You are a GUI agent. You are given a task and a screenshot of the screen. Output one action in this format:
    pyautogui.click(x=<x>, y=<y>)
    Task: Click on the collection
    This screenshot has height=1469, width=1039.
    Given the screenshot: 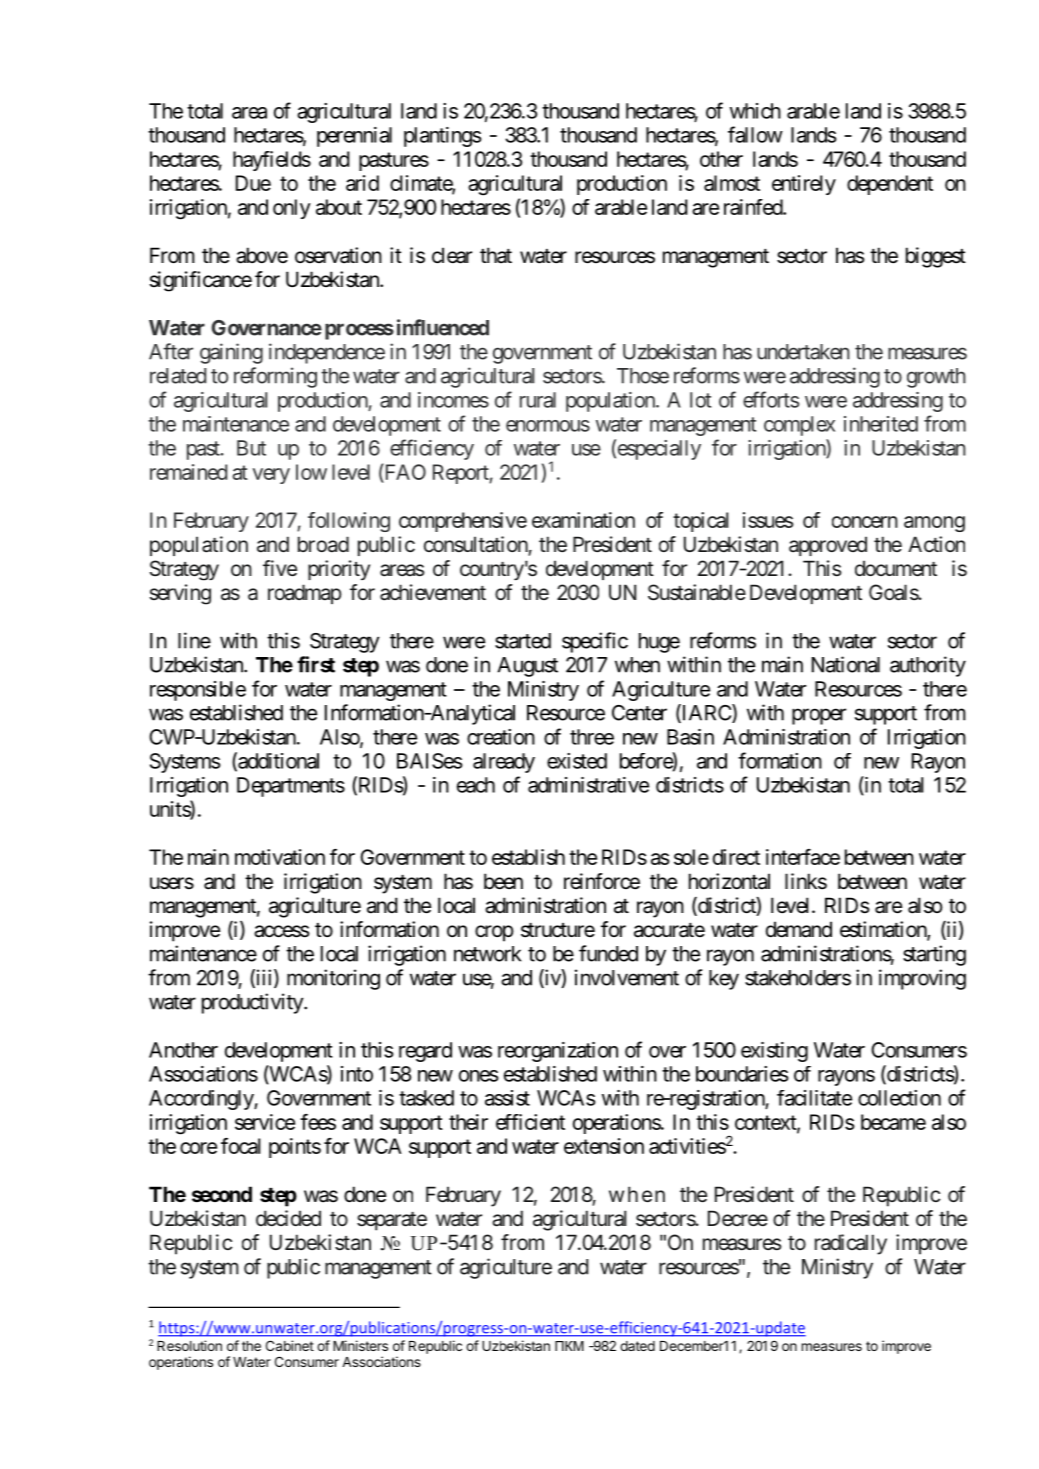 What is the action you would take?
    pyautogui.click(x=899, y=1098)
